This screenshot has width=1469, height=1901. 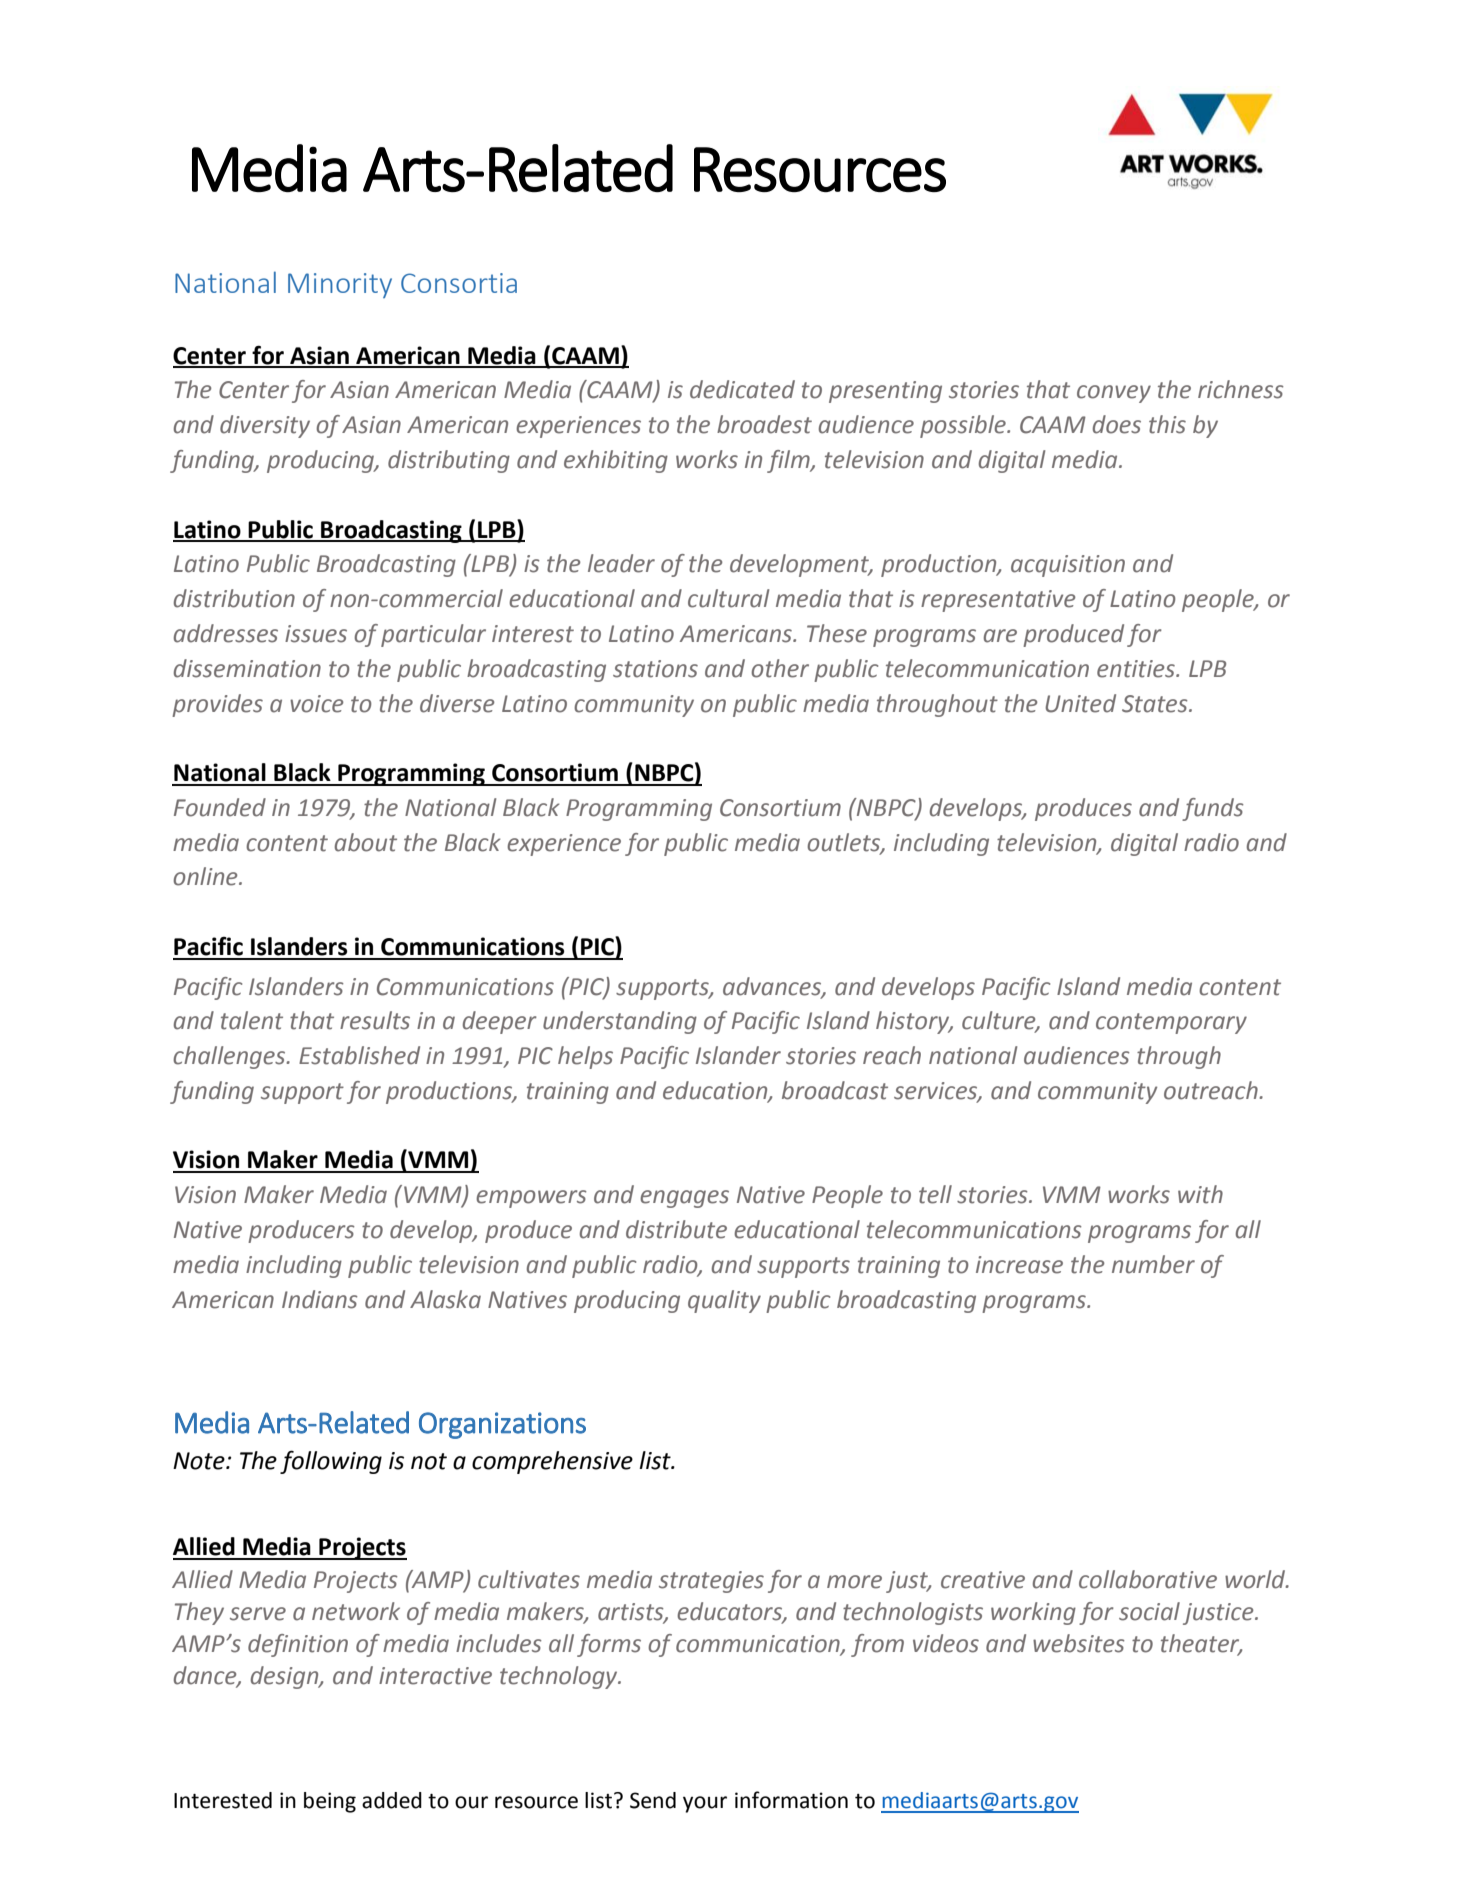 What do you see at coordinates (340, 285) in the screenshot?
I see `Minority` at bounding box center [340, 285].
